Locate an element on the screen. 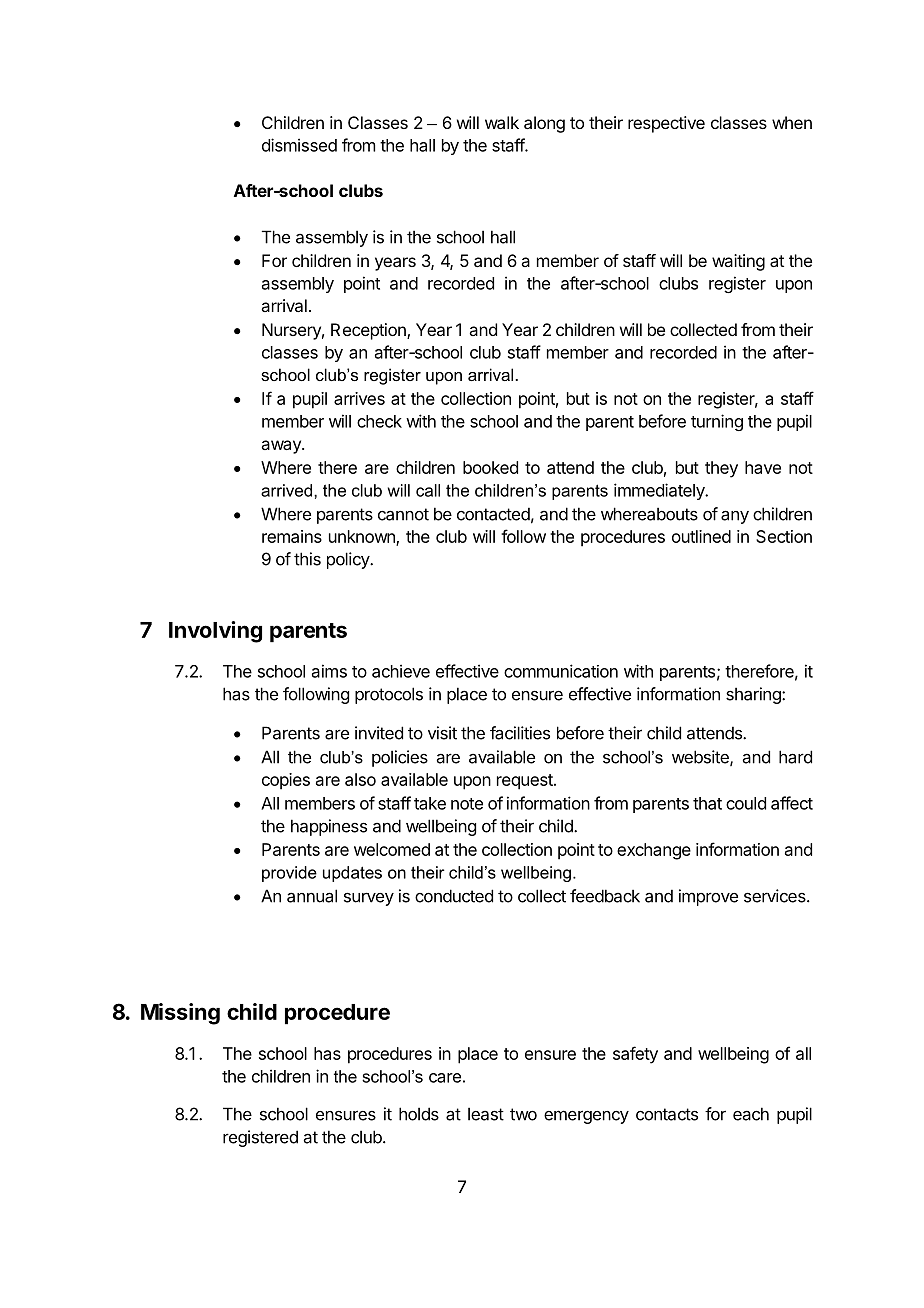 The width and height of the screenshot is (924, 1308). Missing is located at coordinates (180, 1014).
